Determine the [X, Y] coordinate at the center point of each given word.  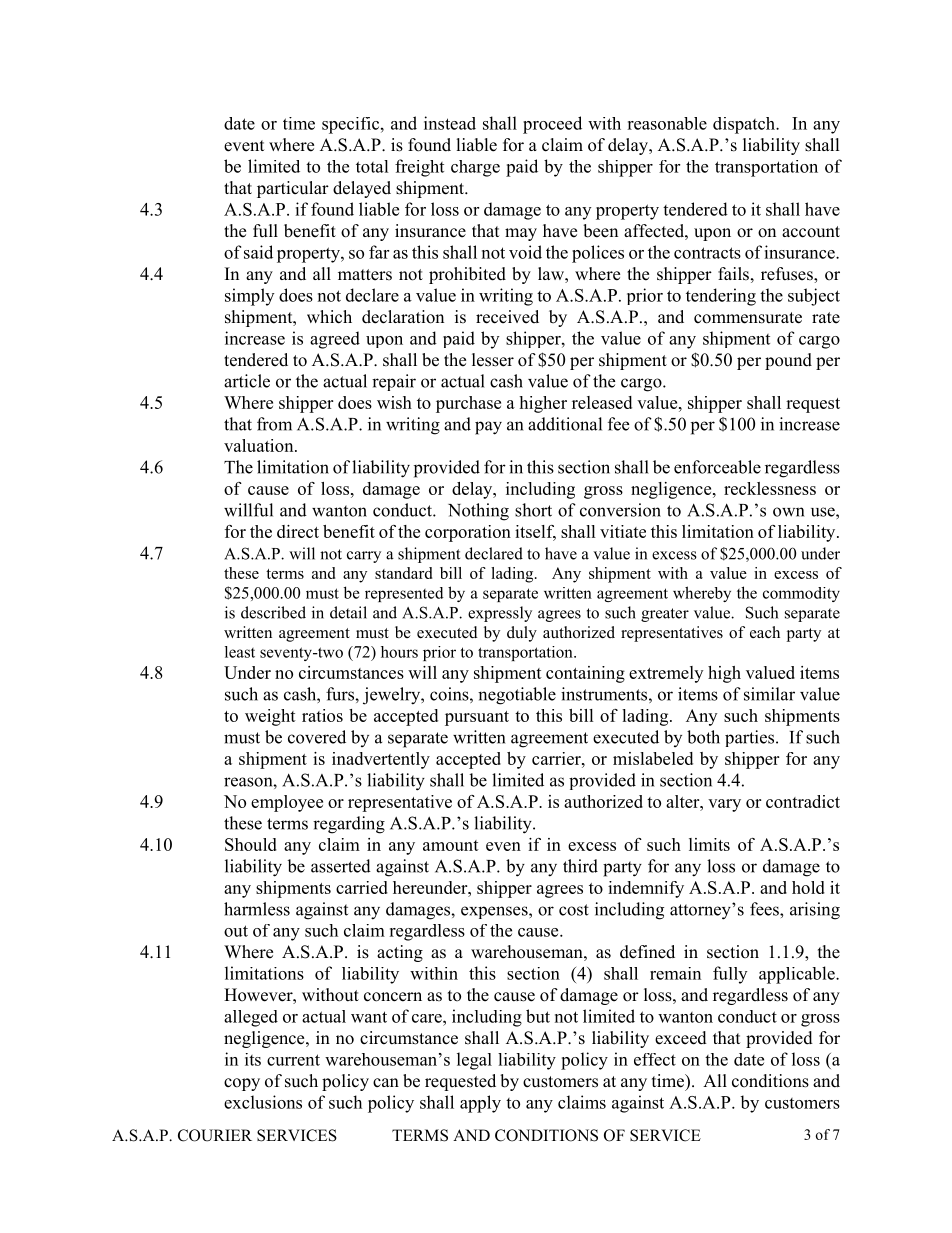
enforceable [717, 467]
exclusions [263, 1102]
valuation [260, 445]
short [533, 510]
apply [480, 1104]
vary [724, 805]
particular [293, 189]
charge [475, 168]
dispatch [745, 125]
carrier [557, 758]
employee [287, 803]
